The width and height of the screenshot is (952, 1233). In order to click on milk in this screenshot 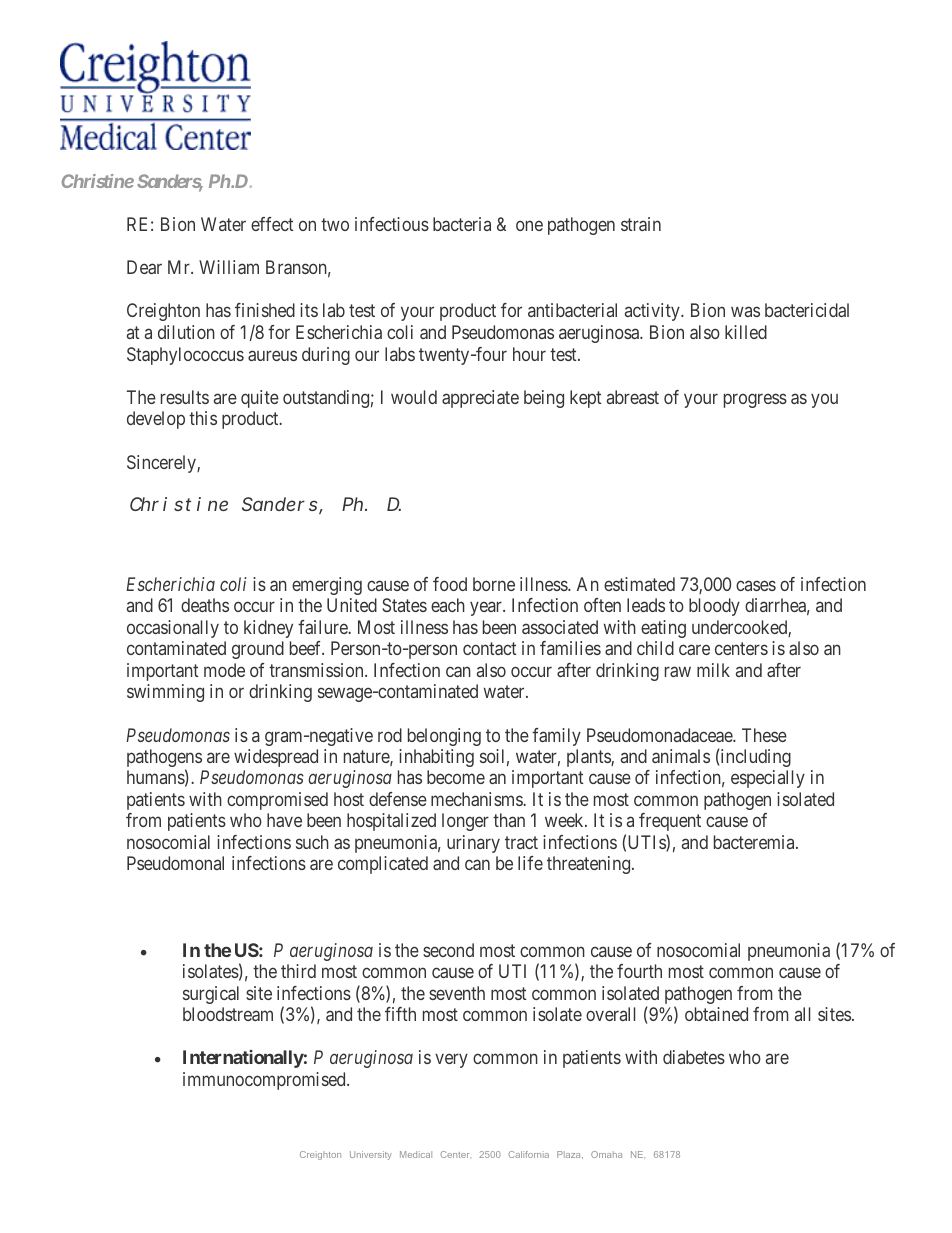, I will do `click(713, 670)`.
